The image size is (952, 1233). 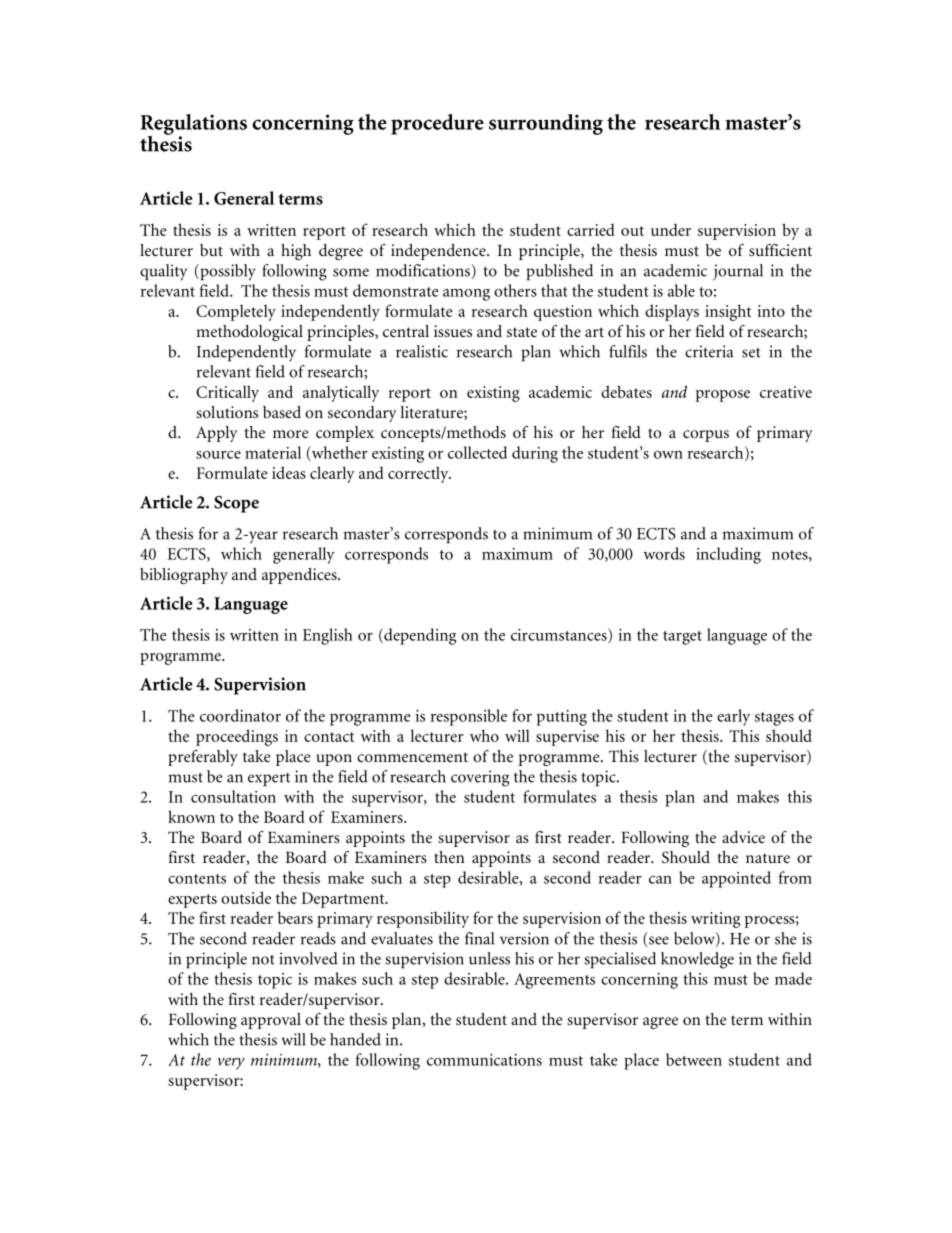 I want to click on procedure, so click(x=437, y=124).
